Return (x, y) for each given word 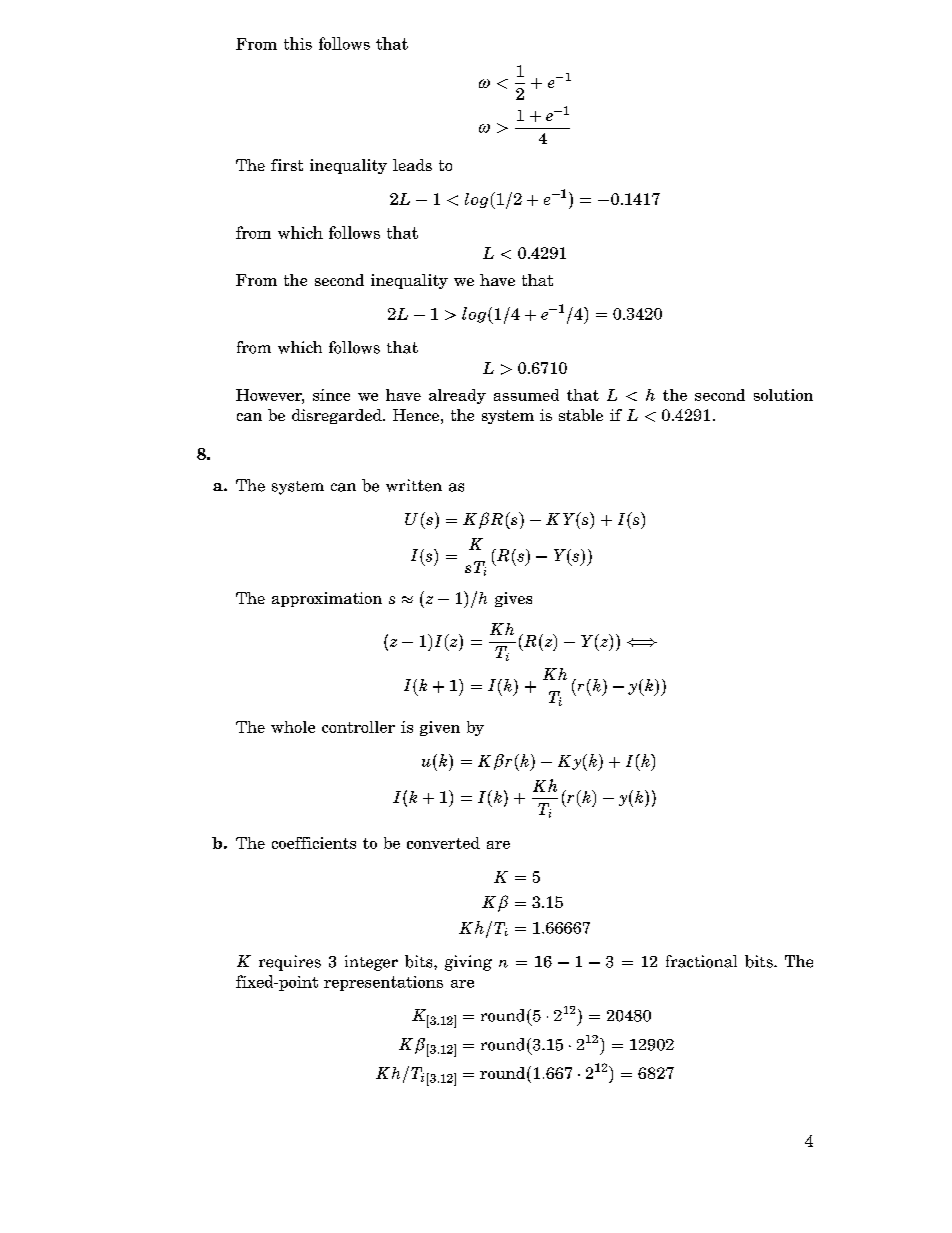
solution (783, 395)
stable (581, 415)
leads (412, 165)
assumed (526, 395)
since (331, 395)
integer (371, 963)
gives (513, 599)
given (440, 728)
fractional (701, 961)
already (457, 396)
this (298, 43)
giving (468, 963)
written (414, 485)
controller (358, 727)
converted (443, 843)
